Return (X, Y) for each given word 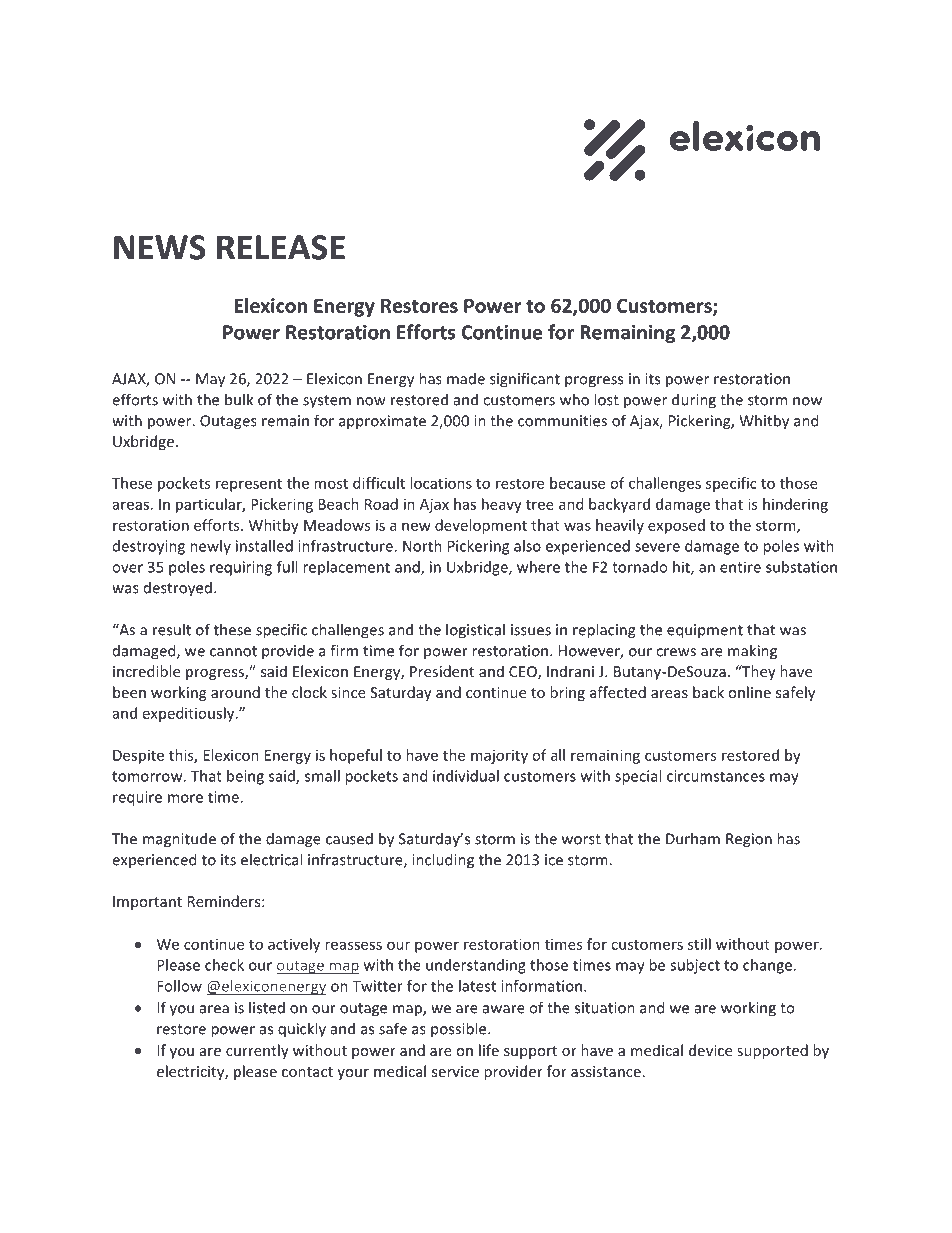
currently (257, 1051)
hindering (795, 505)
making (752, 652)
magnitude (179, 840)
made (466, 379)
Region (749, 840)
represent (249, 485)
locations (441, 483)
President (442, 671)
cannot (233, 651)
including (443, 861)
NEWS (160, 247)
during (694, 401)
